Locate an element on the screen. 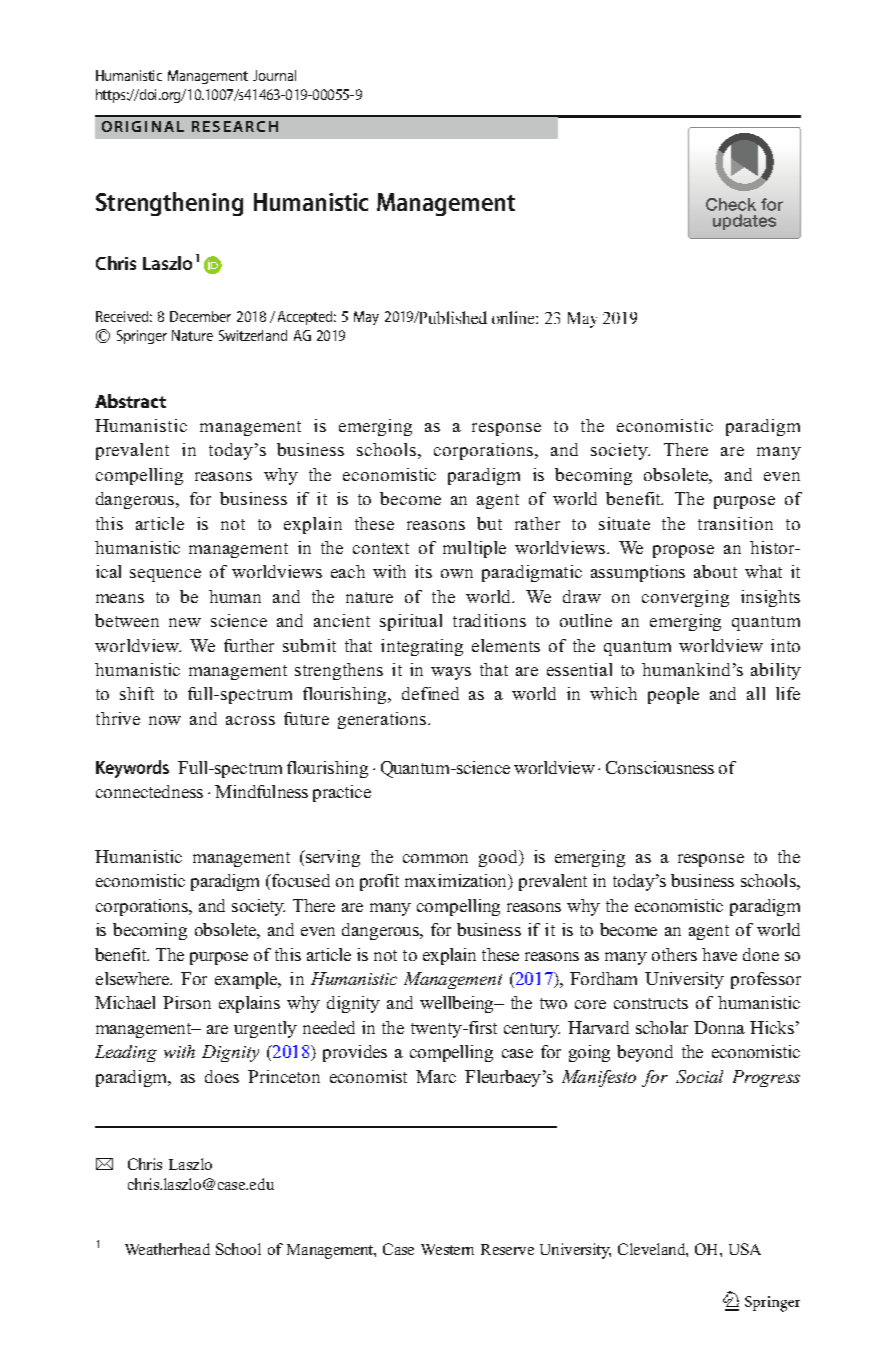  does is located at coordinates (222, 1076).
